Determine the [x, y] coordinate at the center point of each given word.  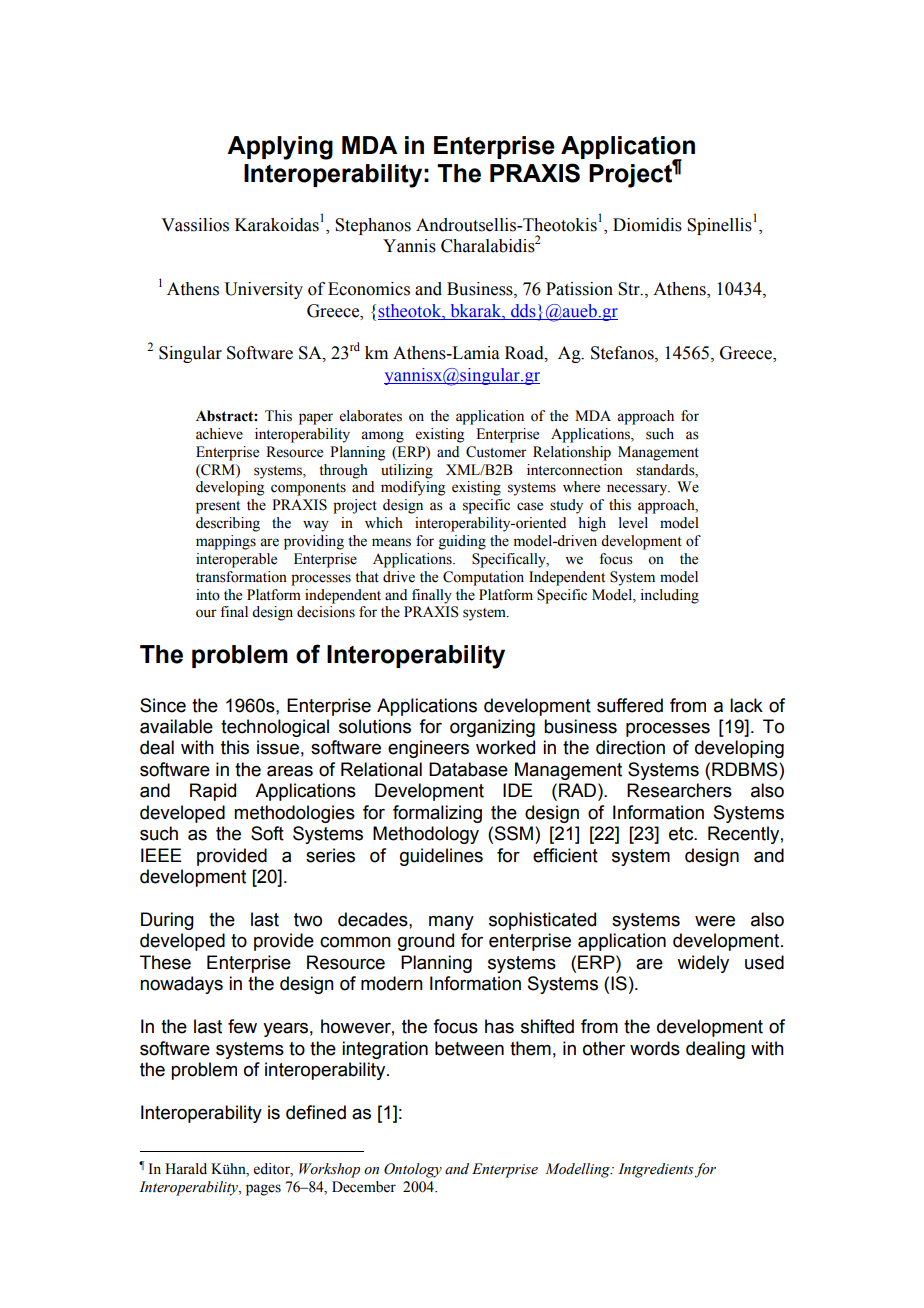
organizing [492, 728]
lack [746, 705]
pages [263, 1190]
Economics [369, 289]
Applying [280, 148]
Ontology [413, 1170]
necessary [638, 490]
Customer [496, 452]
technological [275, 728]
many [451, 923]
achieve [219, 434]
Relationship [572, 453]
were [715, 921]
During [167, 921]
